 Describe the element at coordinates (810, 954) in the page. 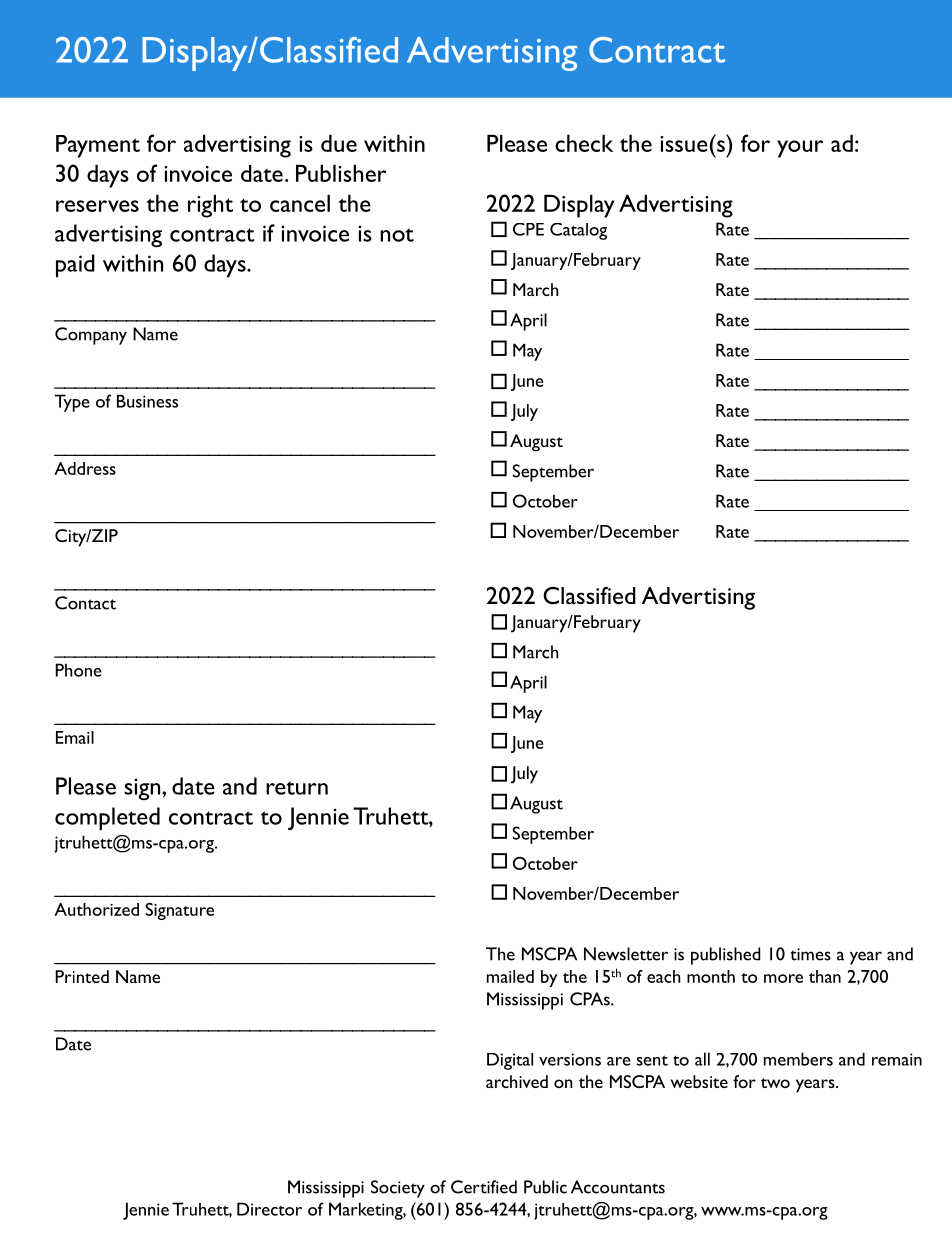

I see `times` at that location.
